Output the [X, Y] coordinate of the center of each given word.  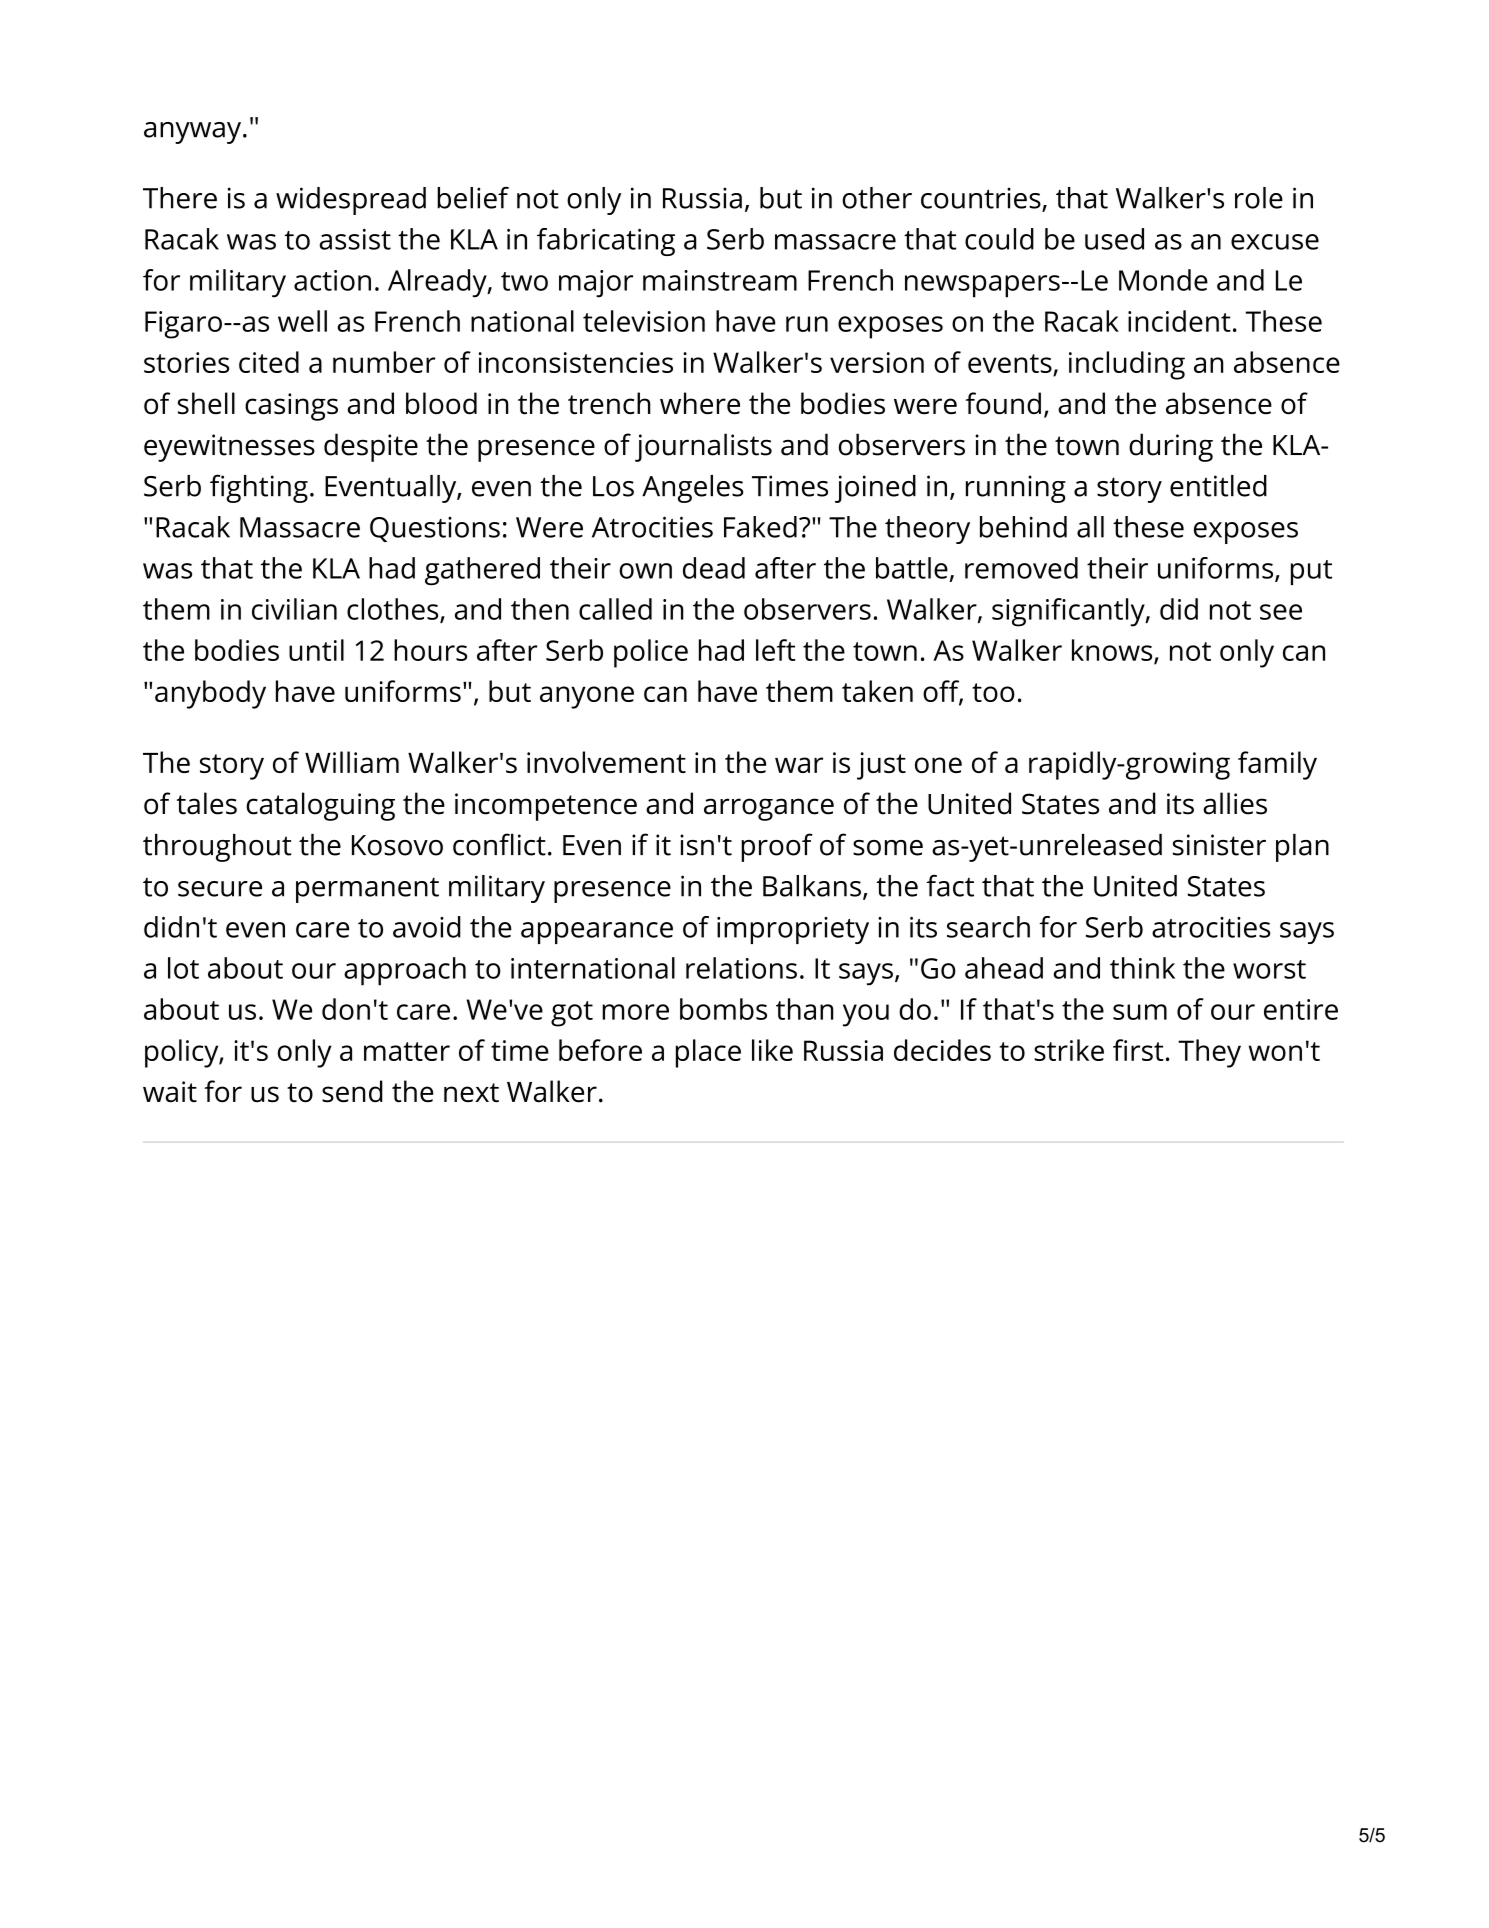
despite [371, 447]
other [877, 198]
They [1209, 1053]
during [1171, 447]
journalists [703, 447]
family [1277, 765]
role [1259, 198]
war [799, 765]
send [352, 1091]
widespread [351, 201]
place [708, 1053]
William [352, 762]
